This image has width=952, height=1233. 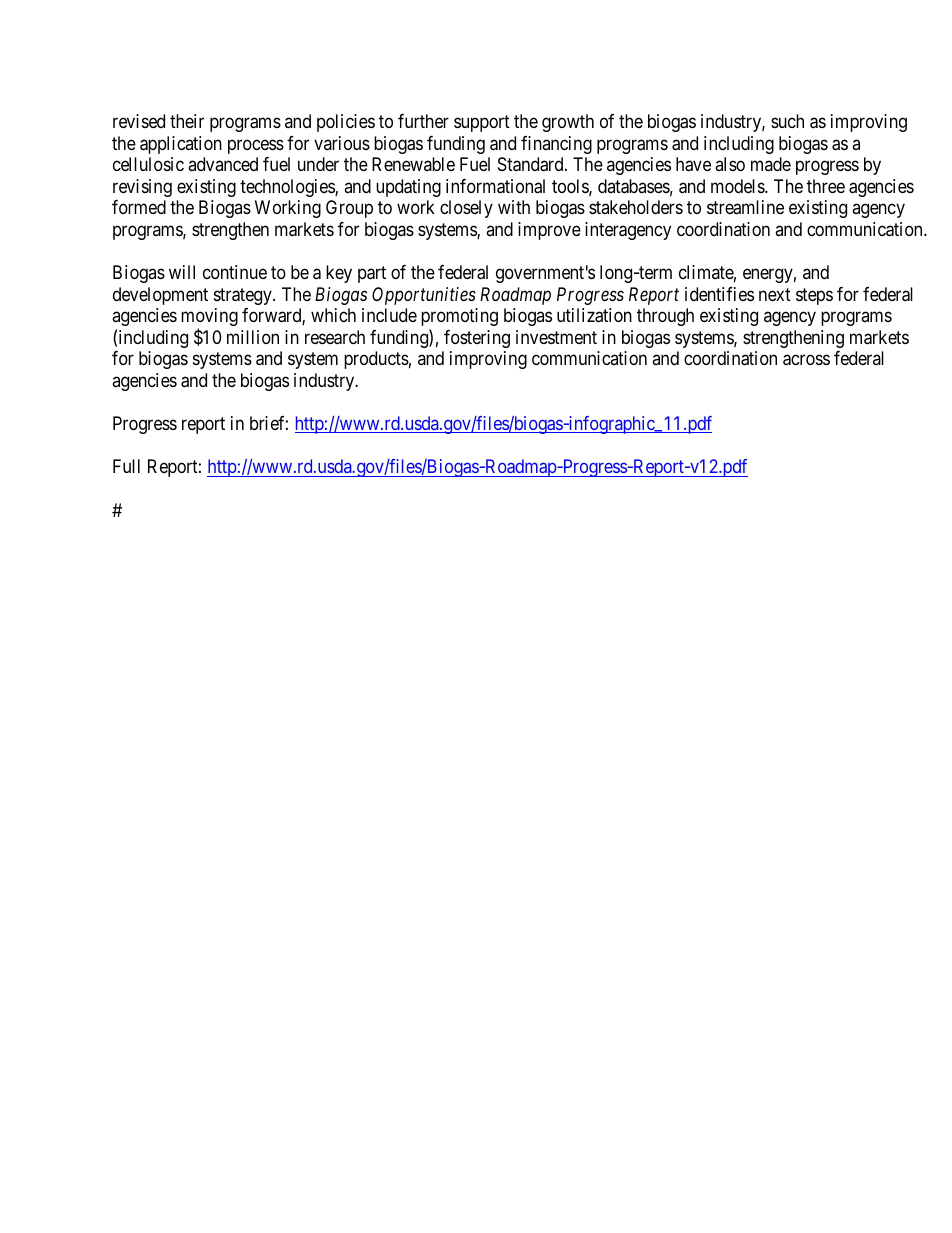 What do you see at coordinates (424, 296) in the image?
I see `Opportunities` at bounding box center [424, 296].
